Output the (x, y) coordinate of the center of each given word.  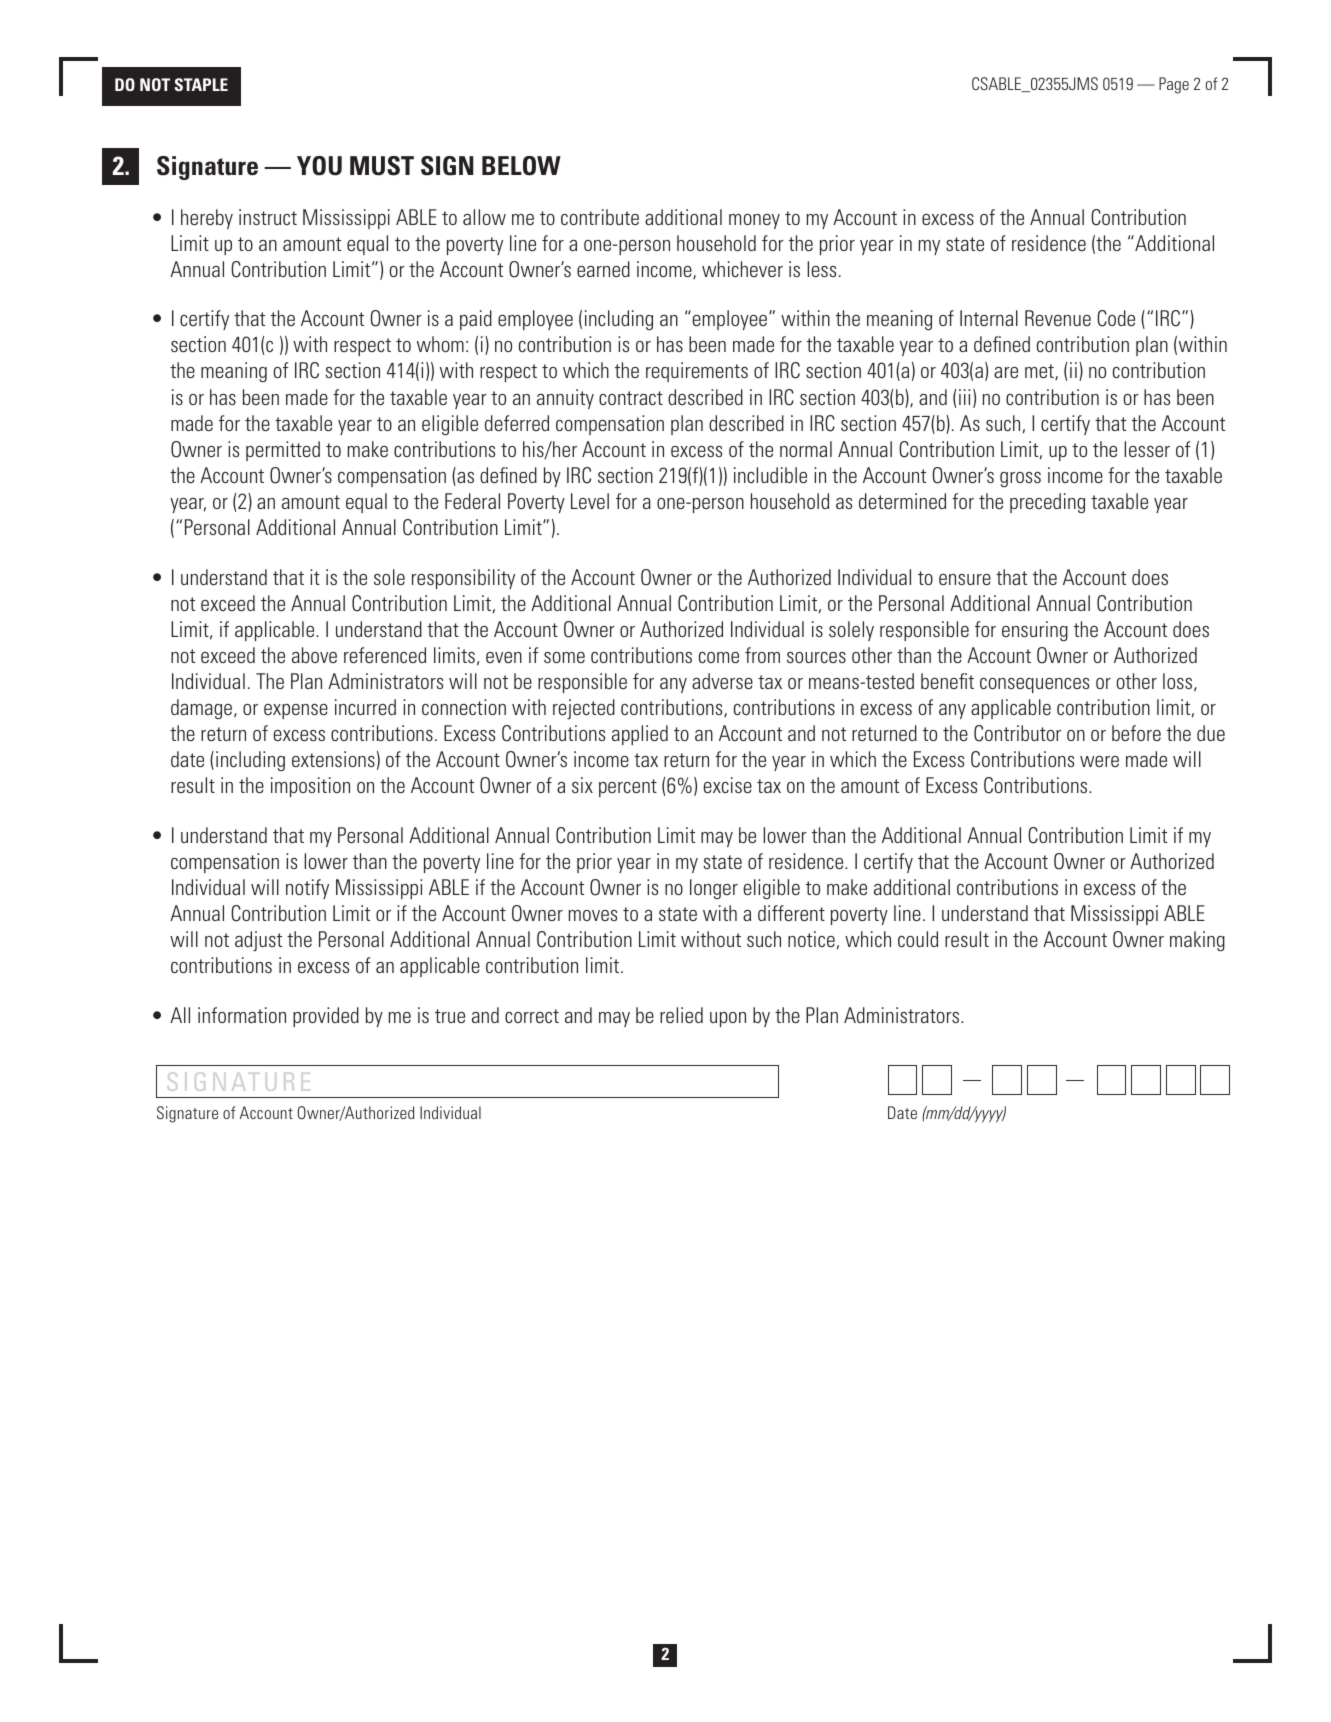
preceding (1047, 503)
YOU (319, 166)
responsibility (463, 579)
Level (590, 501)
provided (326, 1017)
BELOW (521, 166)
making (1197, 941)
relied (681, 1015)
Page (1174, 85)
